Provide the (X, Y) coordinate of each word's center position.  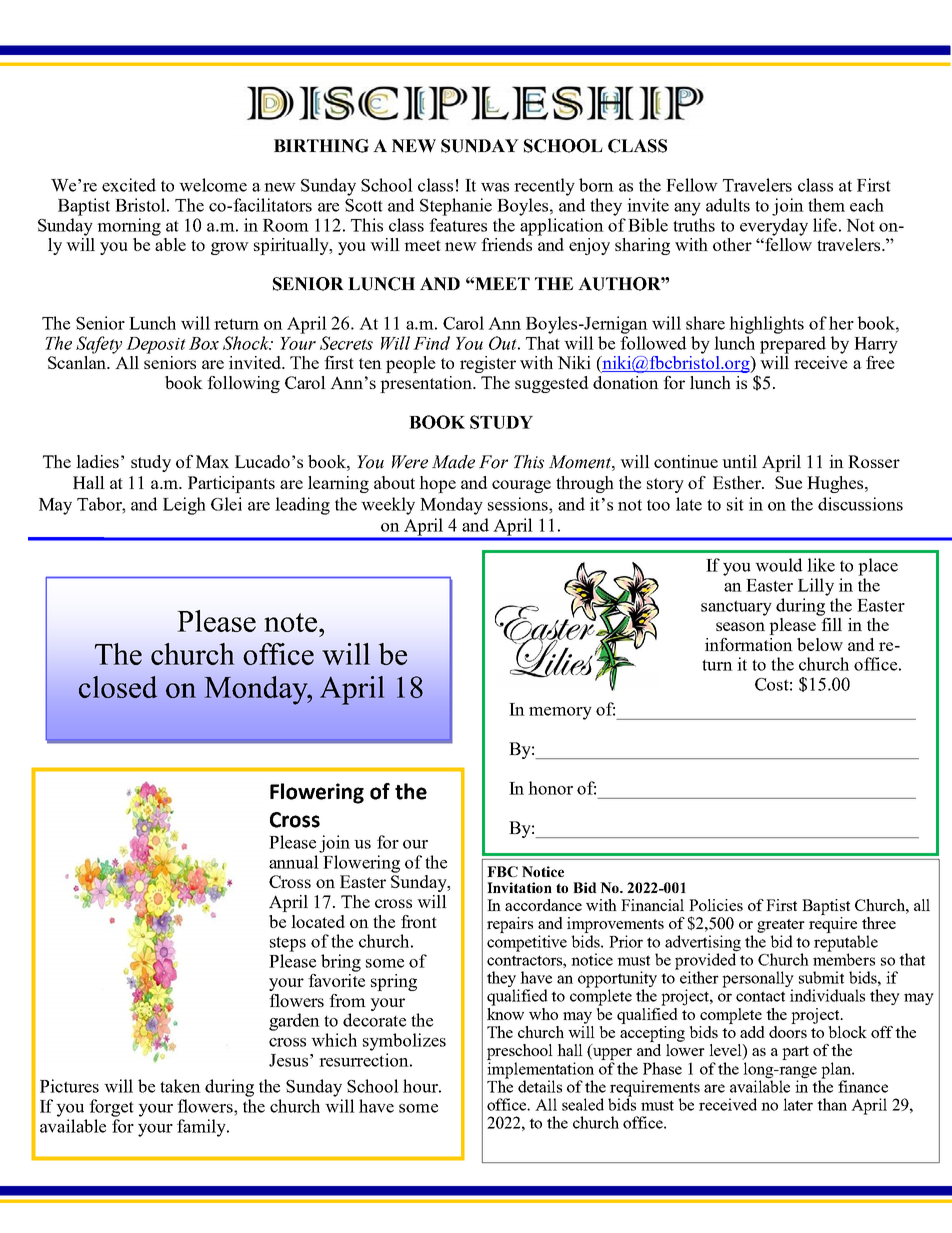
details (540, 1086)
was (495, 187)
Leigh (184, 506)
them (826, 205)
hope (437, 484)
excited (129, 185)
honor (550, 788)
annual (294, 862)
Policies (716, 905)
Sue (788, 482)
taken (180, 1086)
